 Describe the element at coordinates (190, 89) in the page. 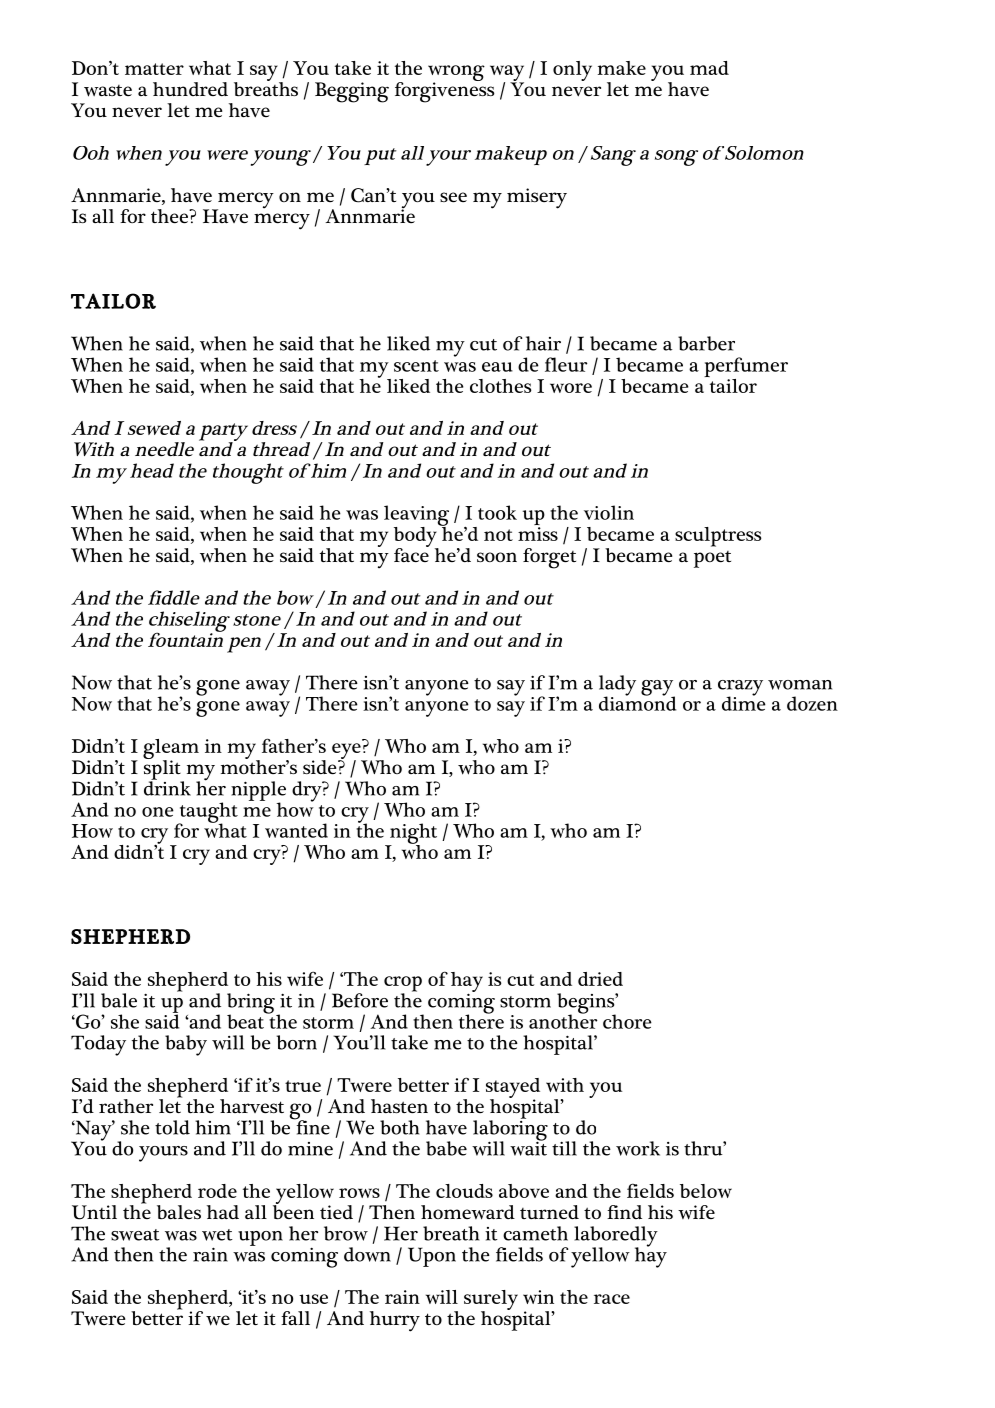

I see `hundred` at that location.
